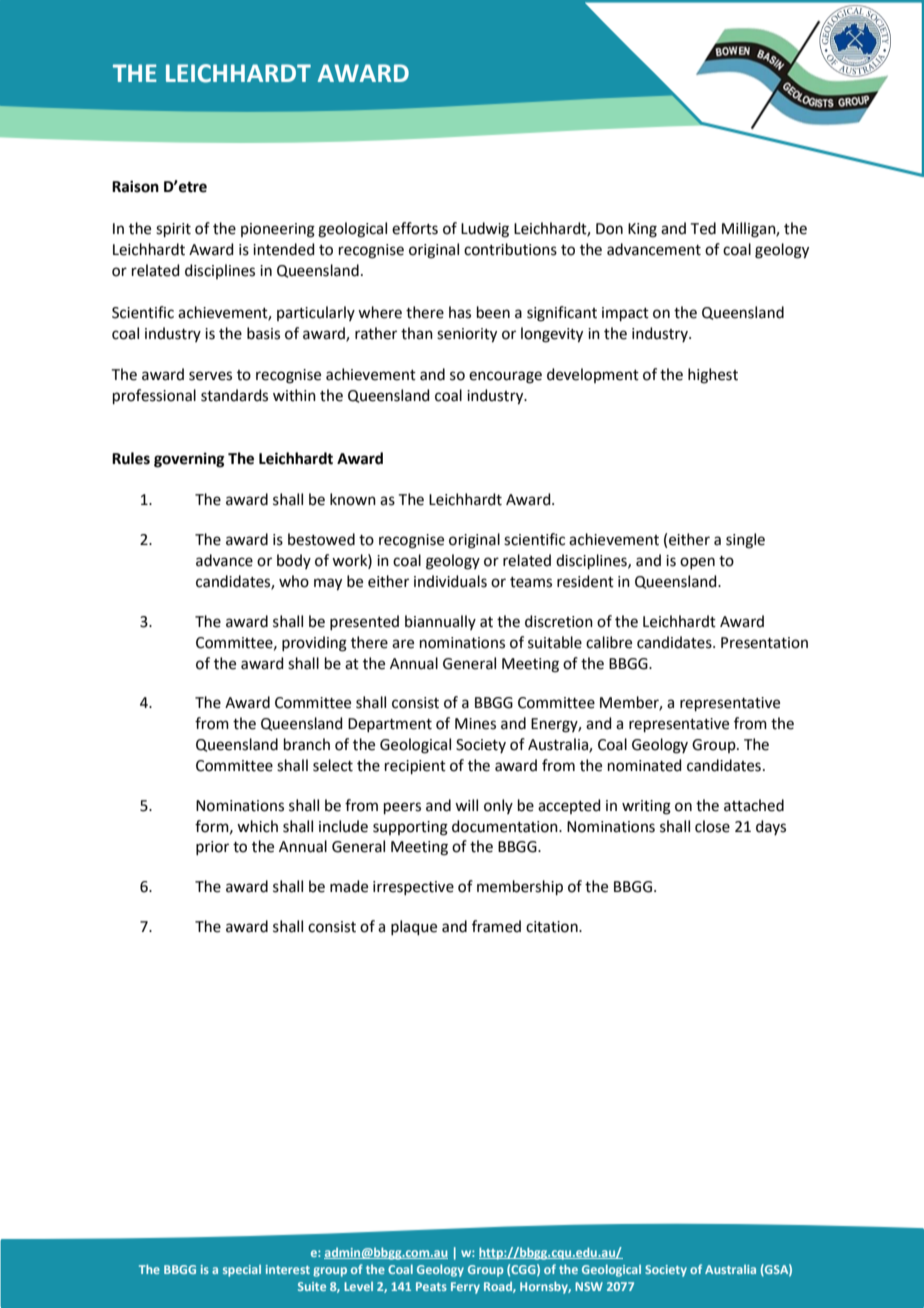 The height and width of the screenshot is (1308, 924). I want to click on spirit, so click(173, 230).
